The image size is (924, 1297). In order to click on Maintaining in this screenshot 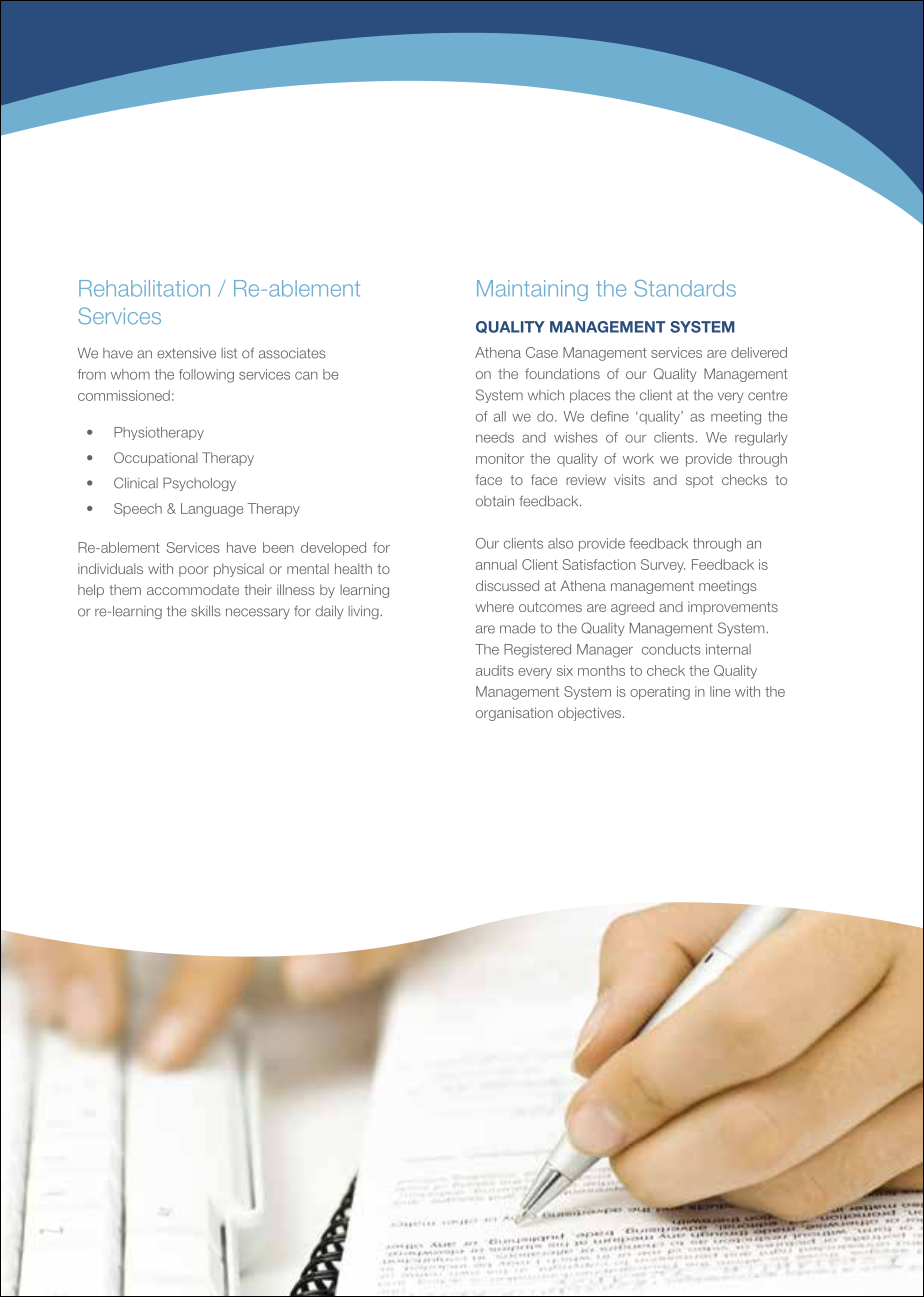, I will do `click(532, 290)`.
